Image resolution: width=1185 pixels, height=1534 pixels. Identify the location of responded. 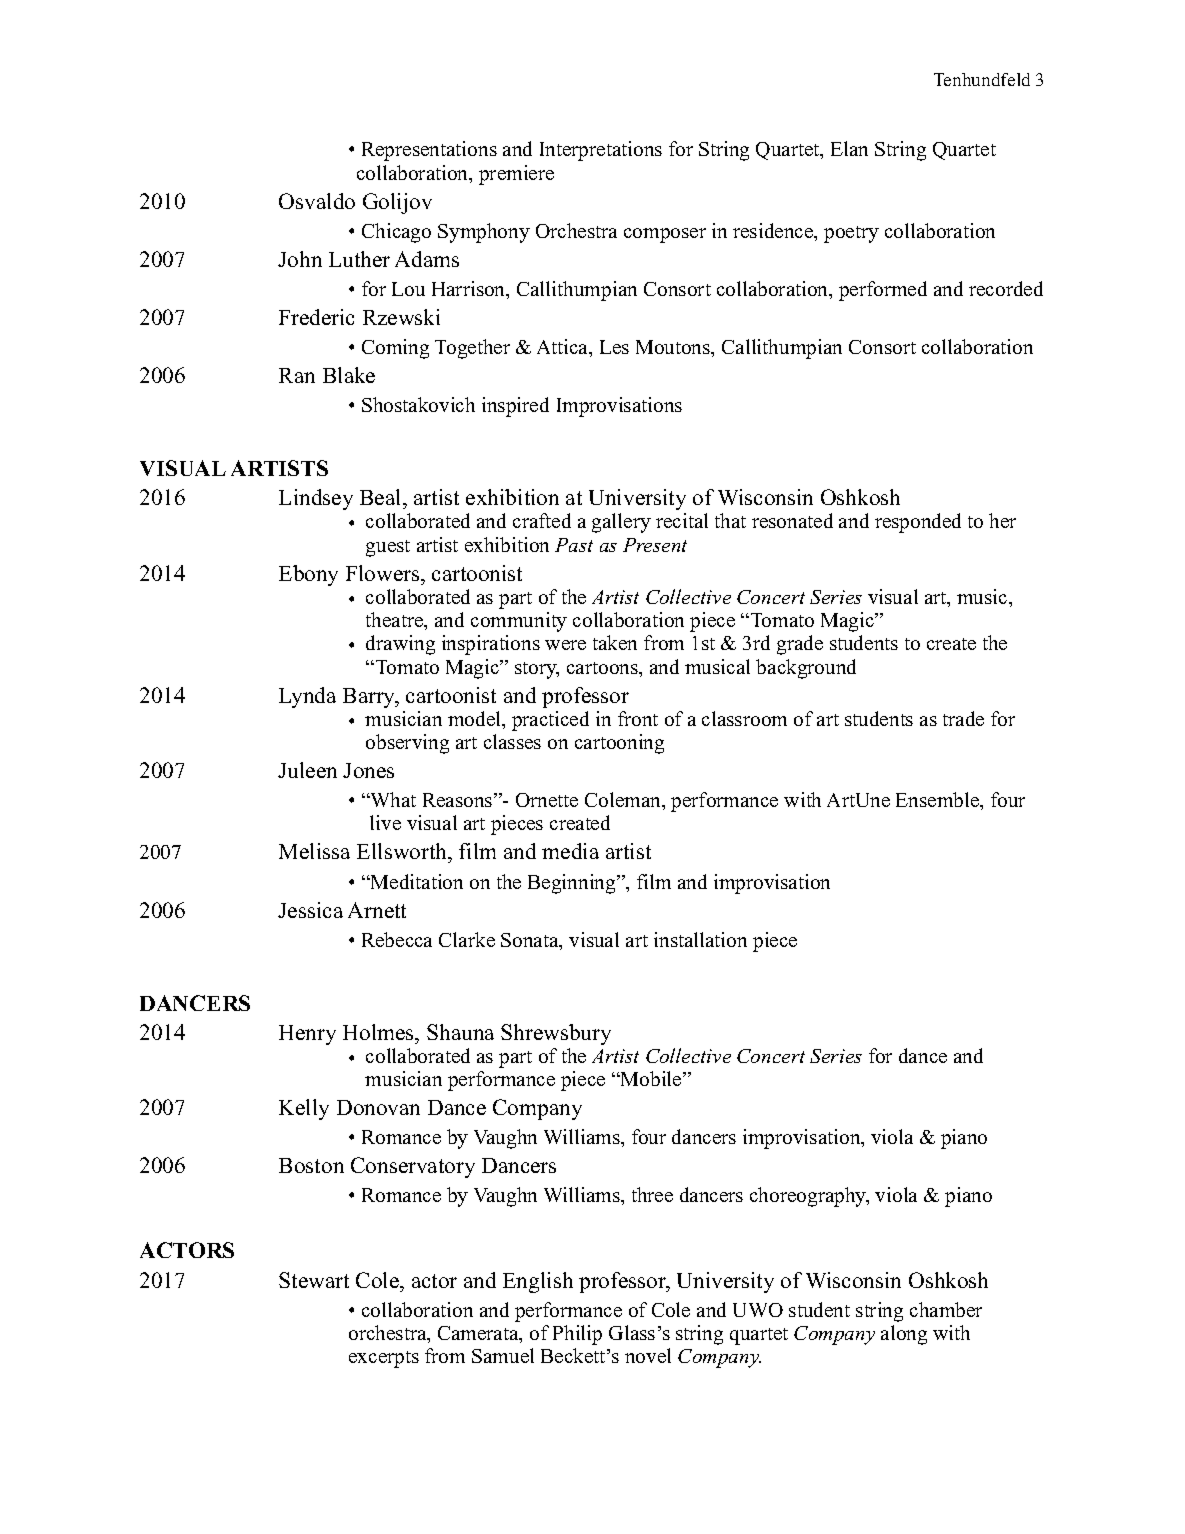
(918, 523).
